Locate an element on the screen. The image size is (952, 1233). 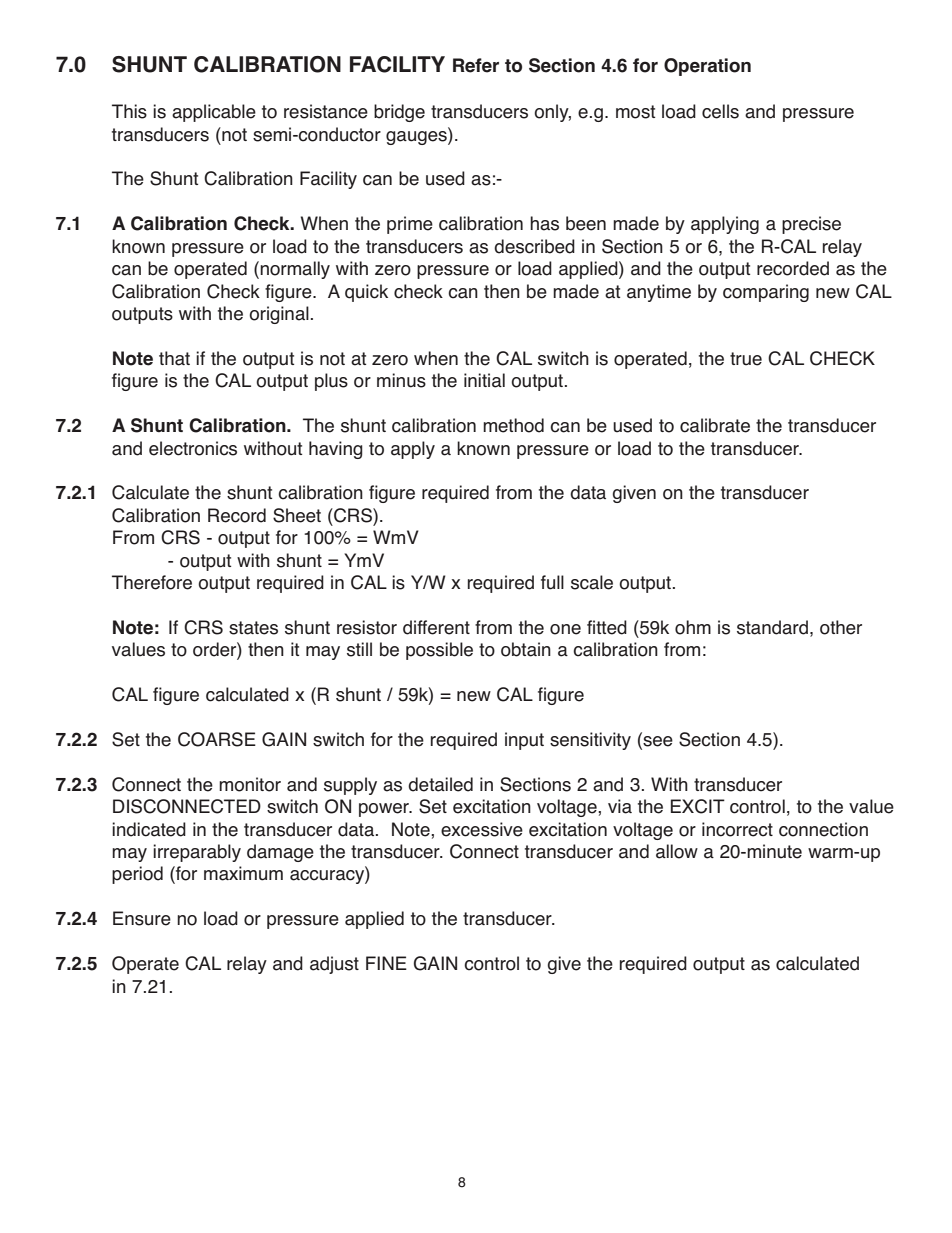
cells is located at coordinates (720, 111).
